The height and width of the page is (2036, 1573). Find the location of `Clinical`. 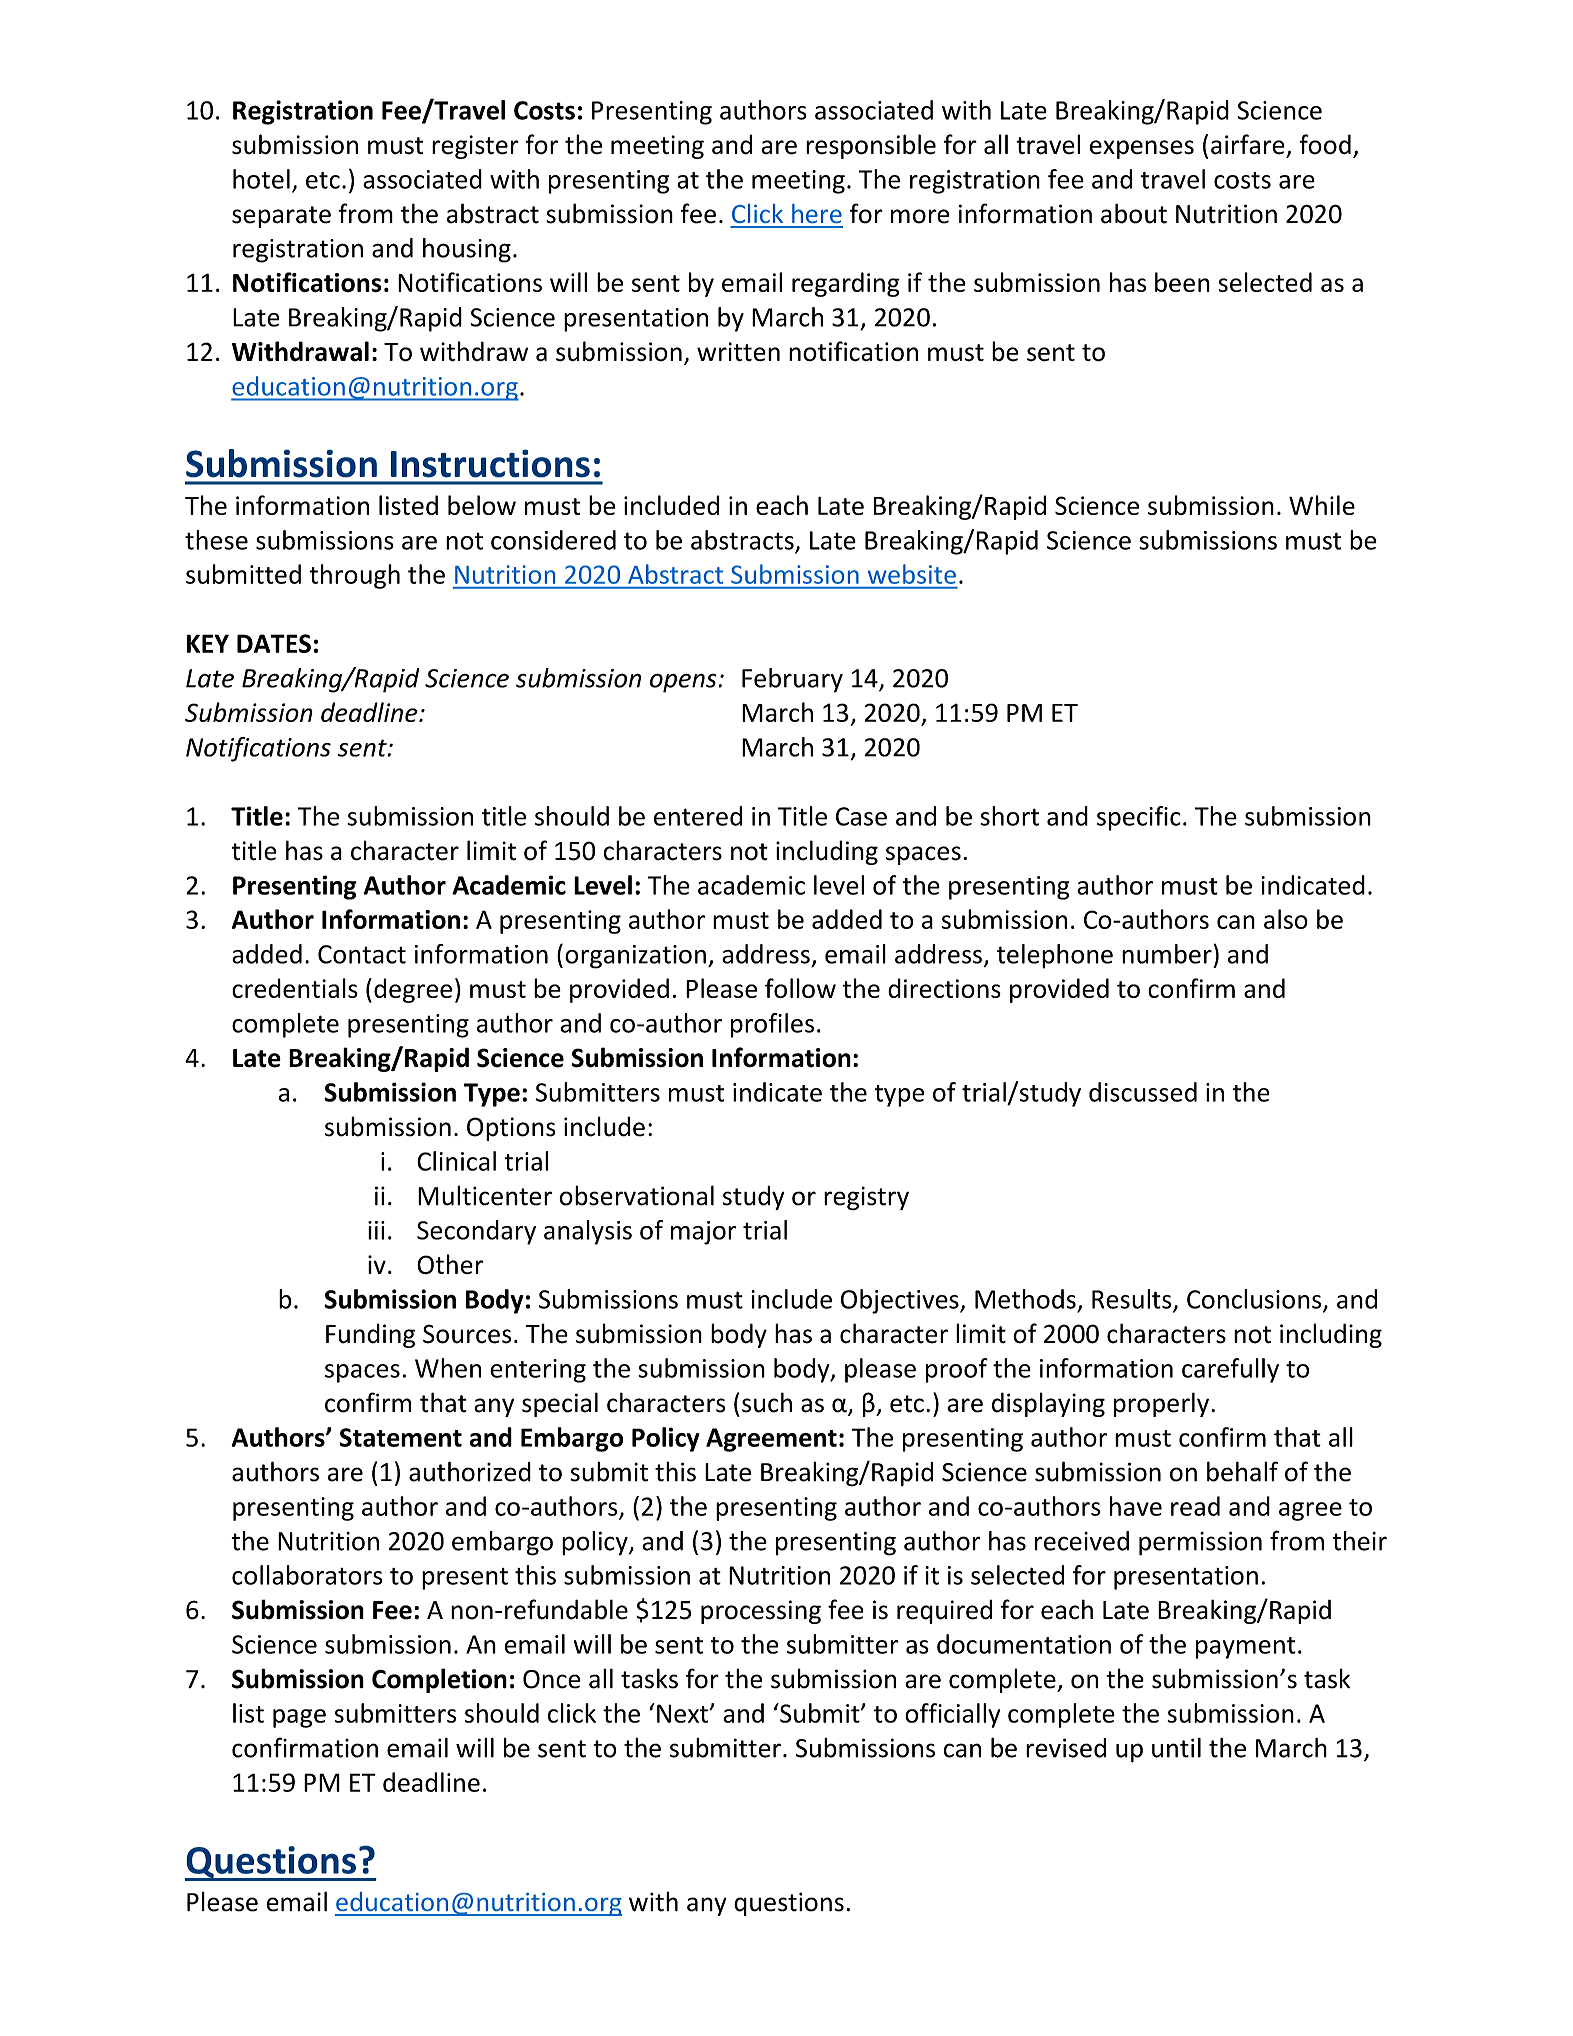

Clinical is located at coordinates (456, 1161).
